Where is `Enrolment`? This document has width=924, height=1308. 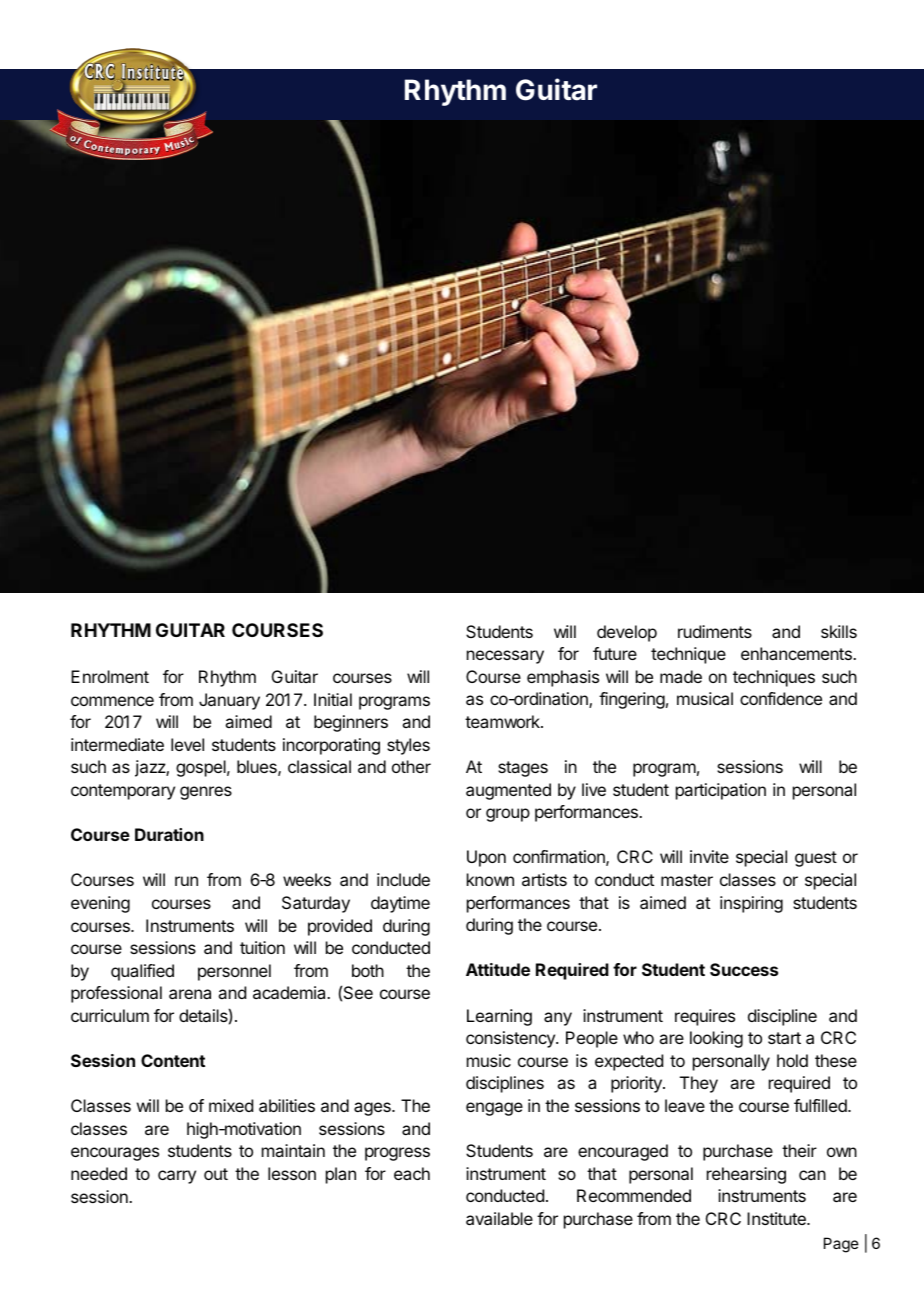 Enrolment is located at coordinates (110, 676).
